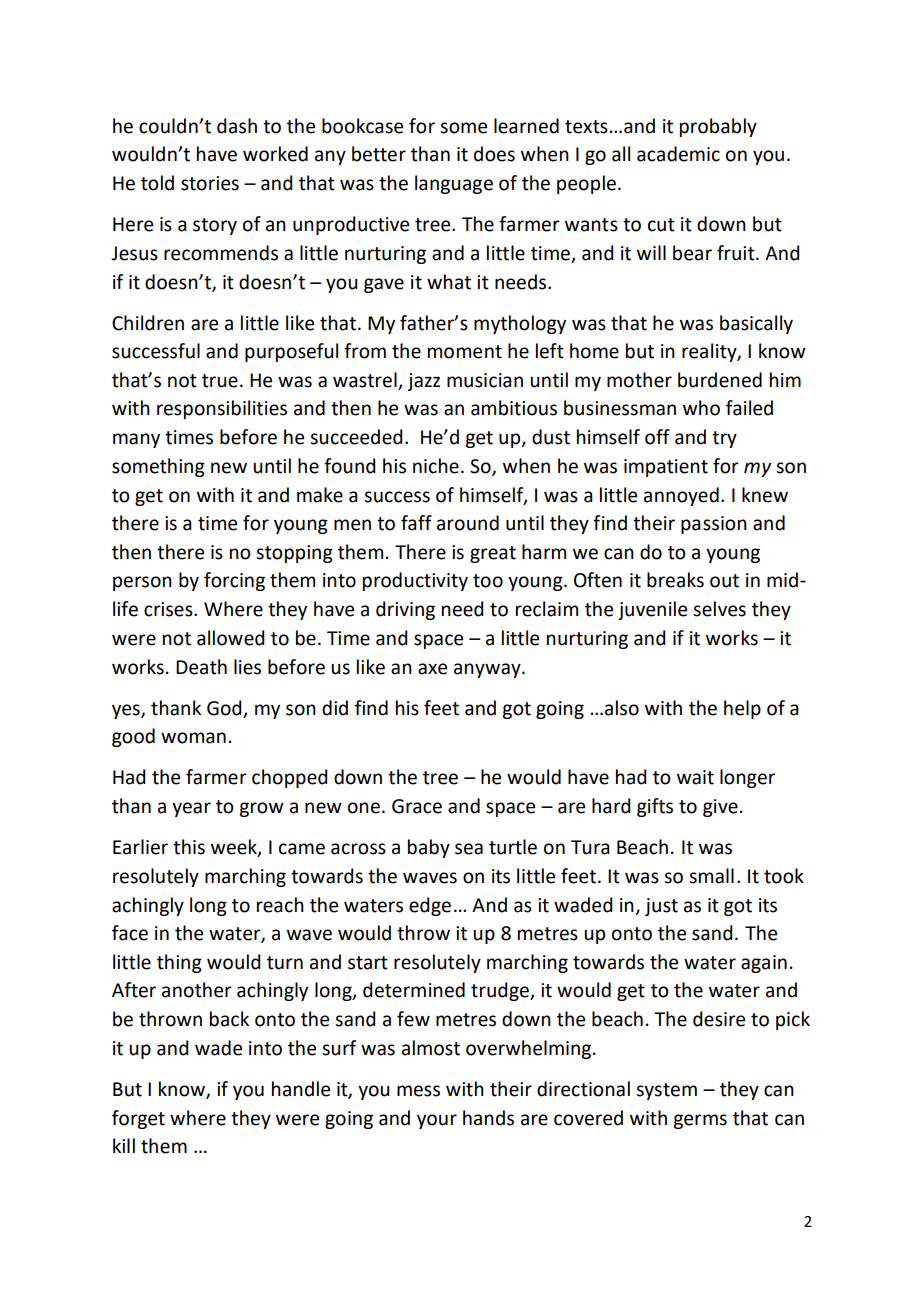  What do you see at coordinates (210, 183) in the page?
I see `stories` at bounding box center [210, 183].
